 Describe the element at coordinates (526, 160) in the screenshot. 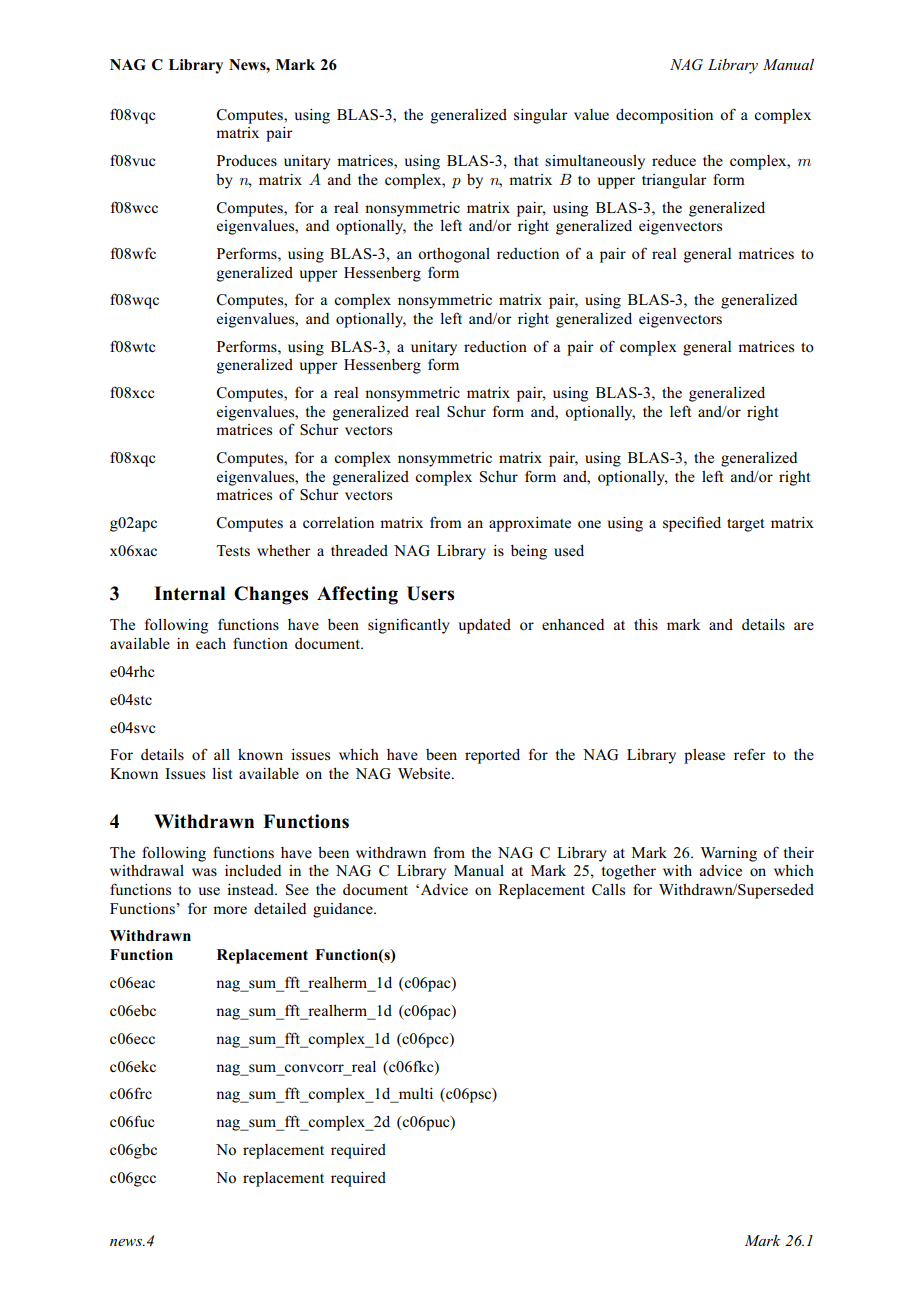

I see `that` at that location.
